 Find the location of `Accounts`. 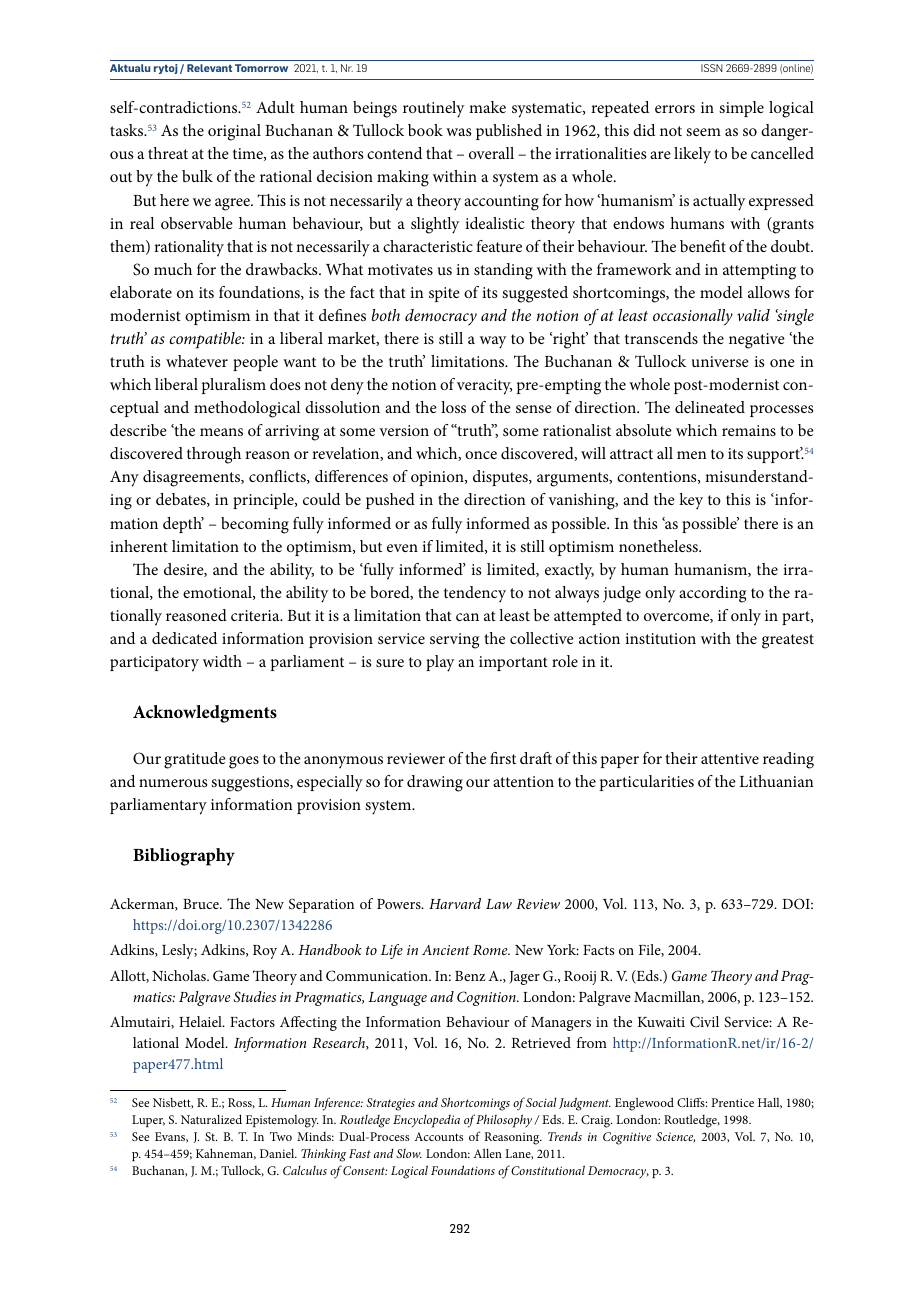

Accounts is located at coordinates (438, 1136).
